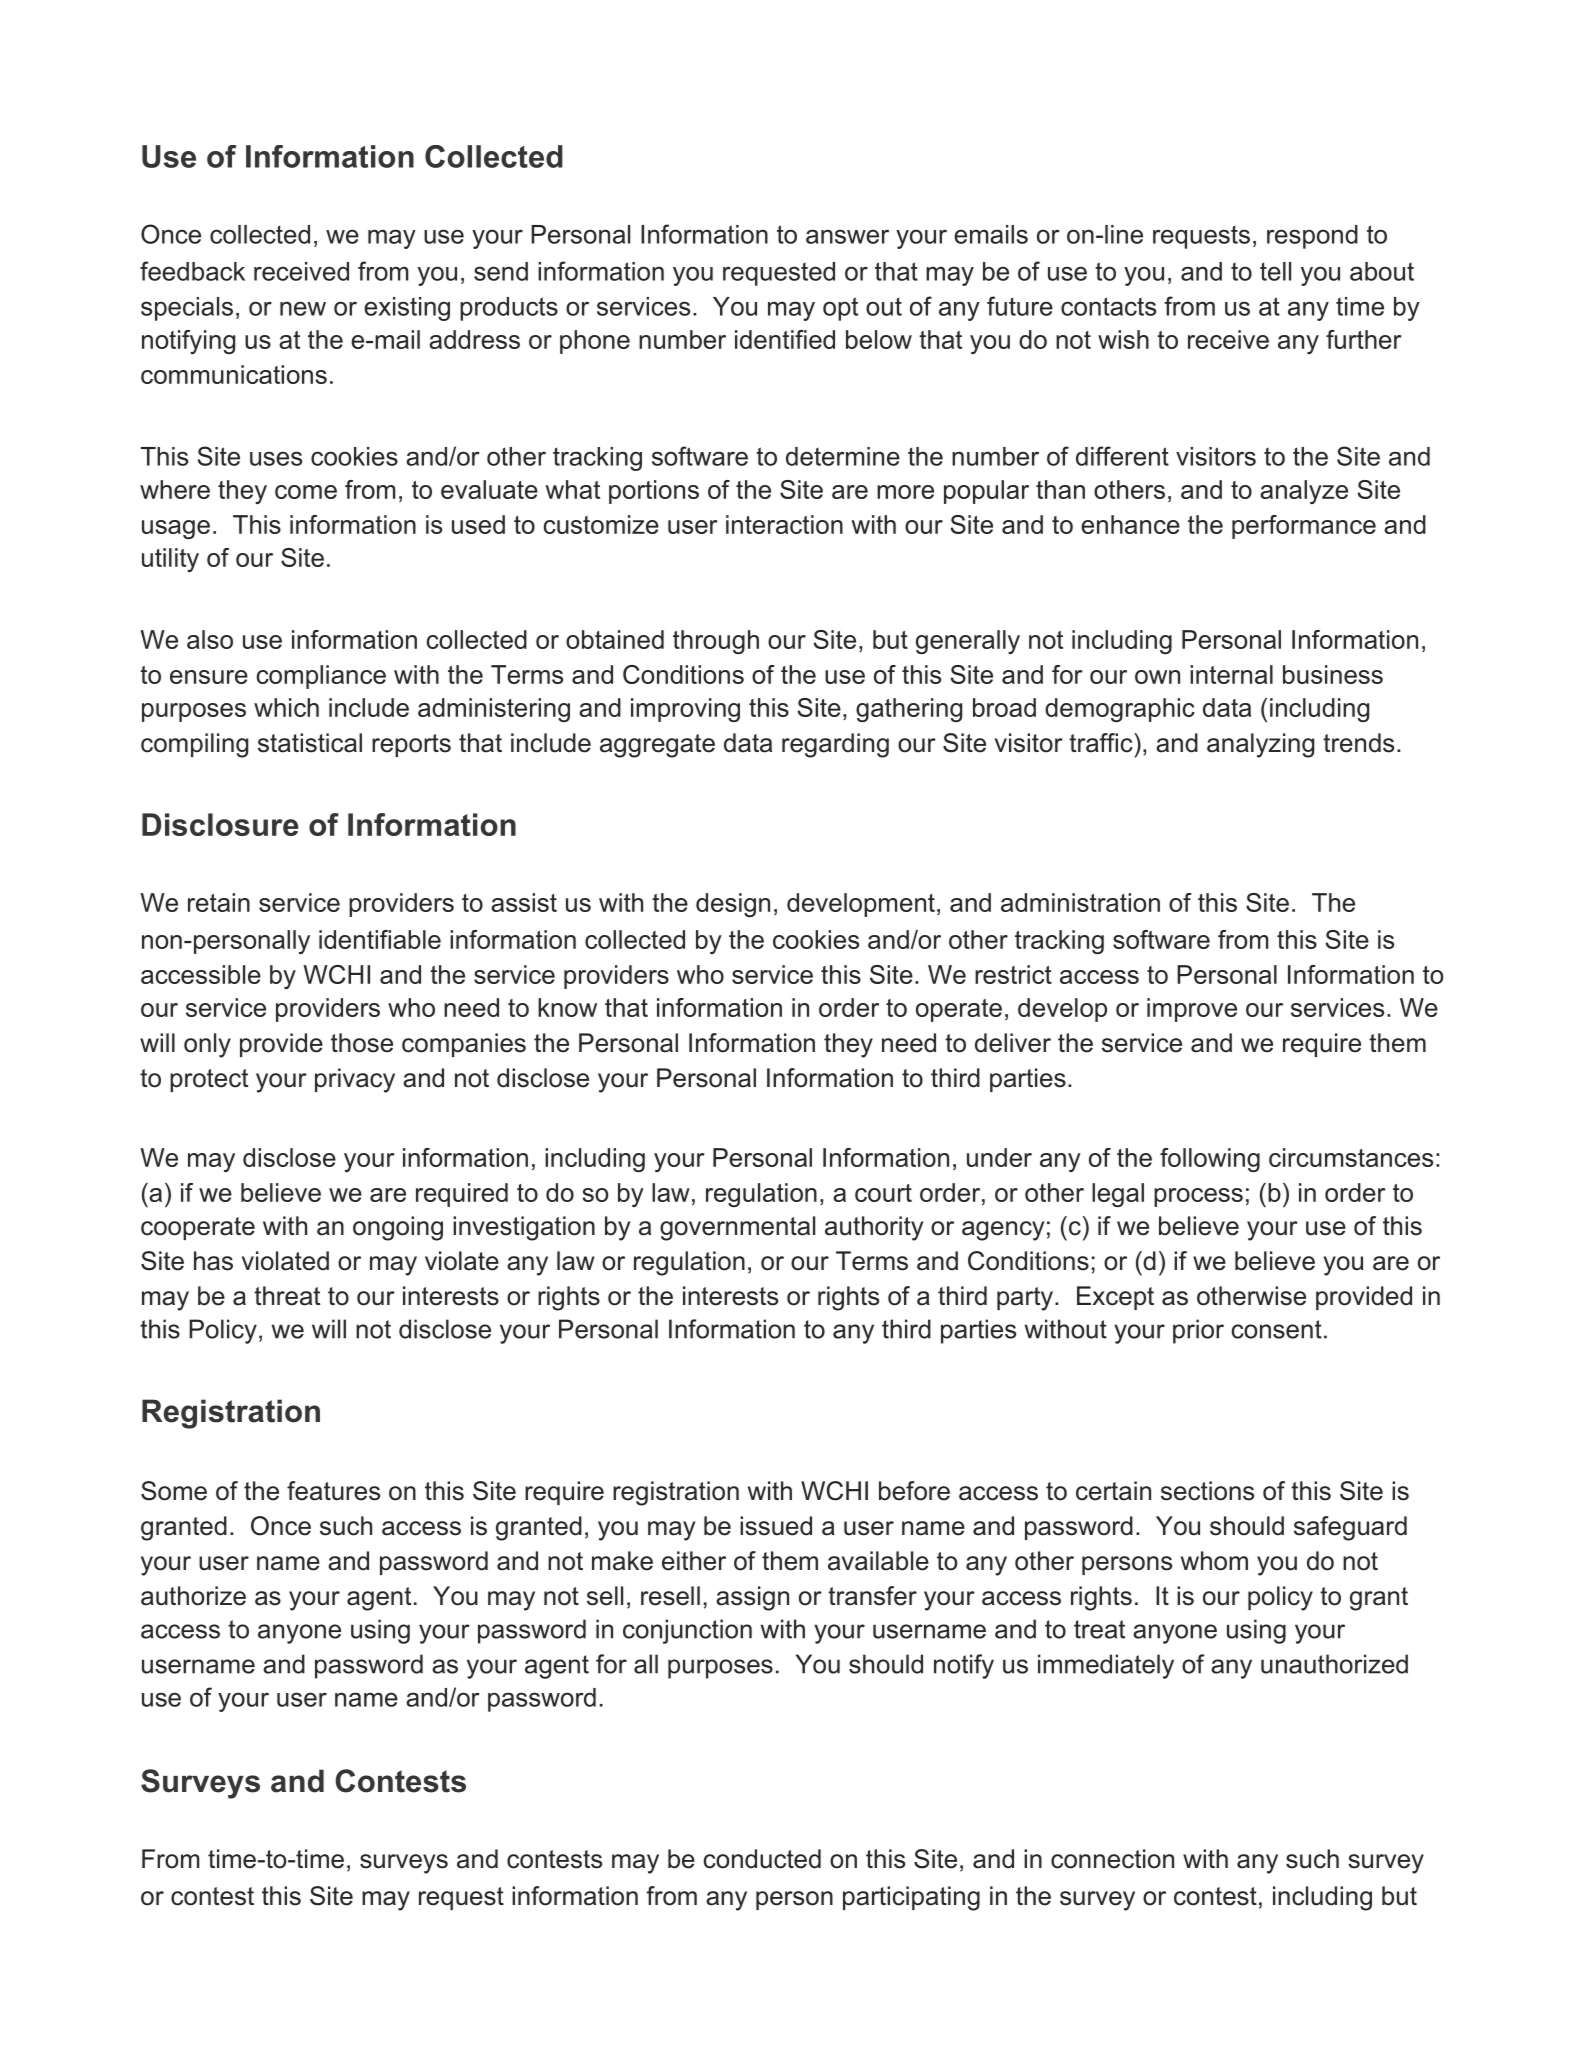  Describe the element at coordinates (355, 1080) in the page. I see `privacy` at that location.
